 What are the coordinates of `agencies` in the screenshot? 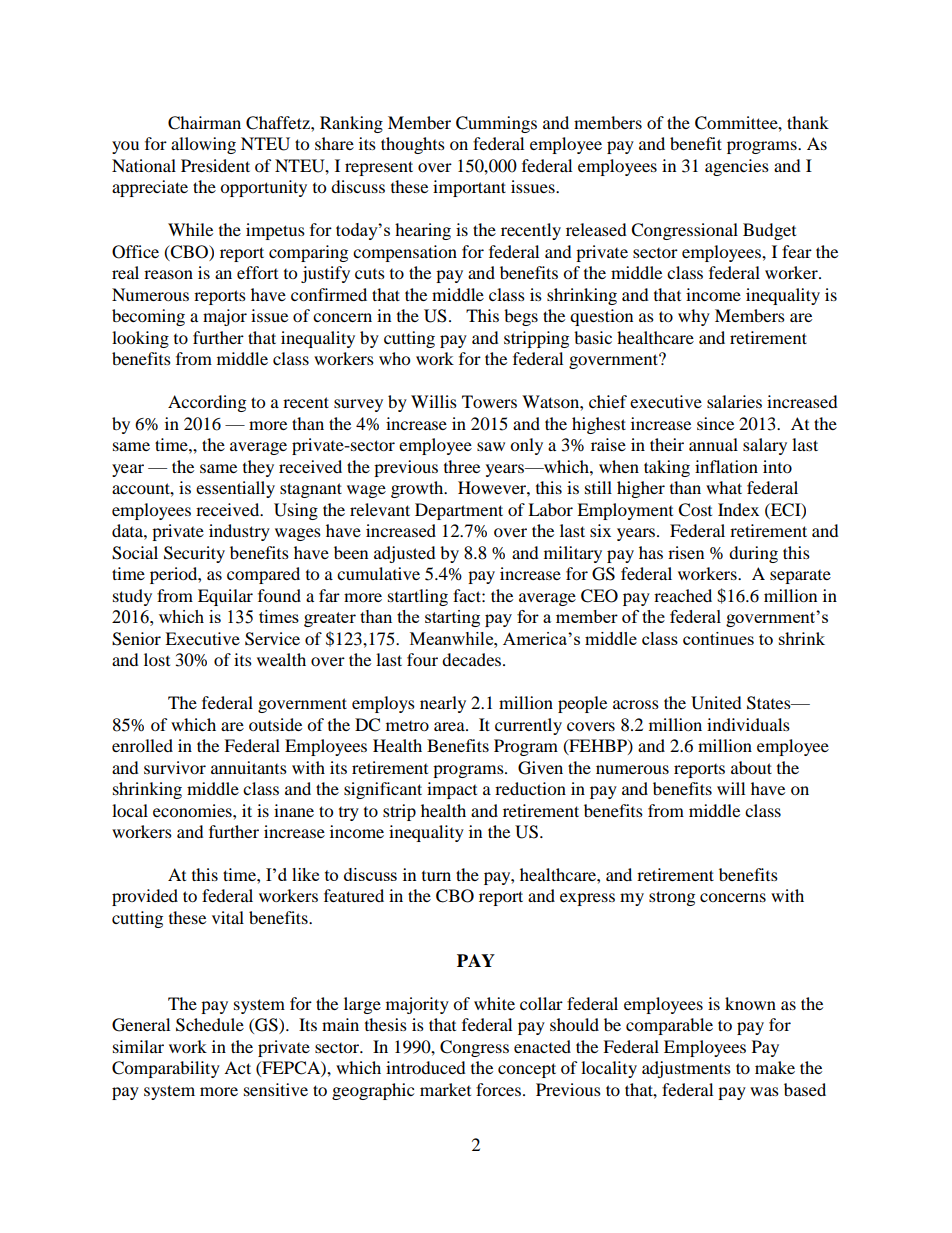 It's located at (737, 167).
